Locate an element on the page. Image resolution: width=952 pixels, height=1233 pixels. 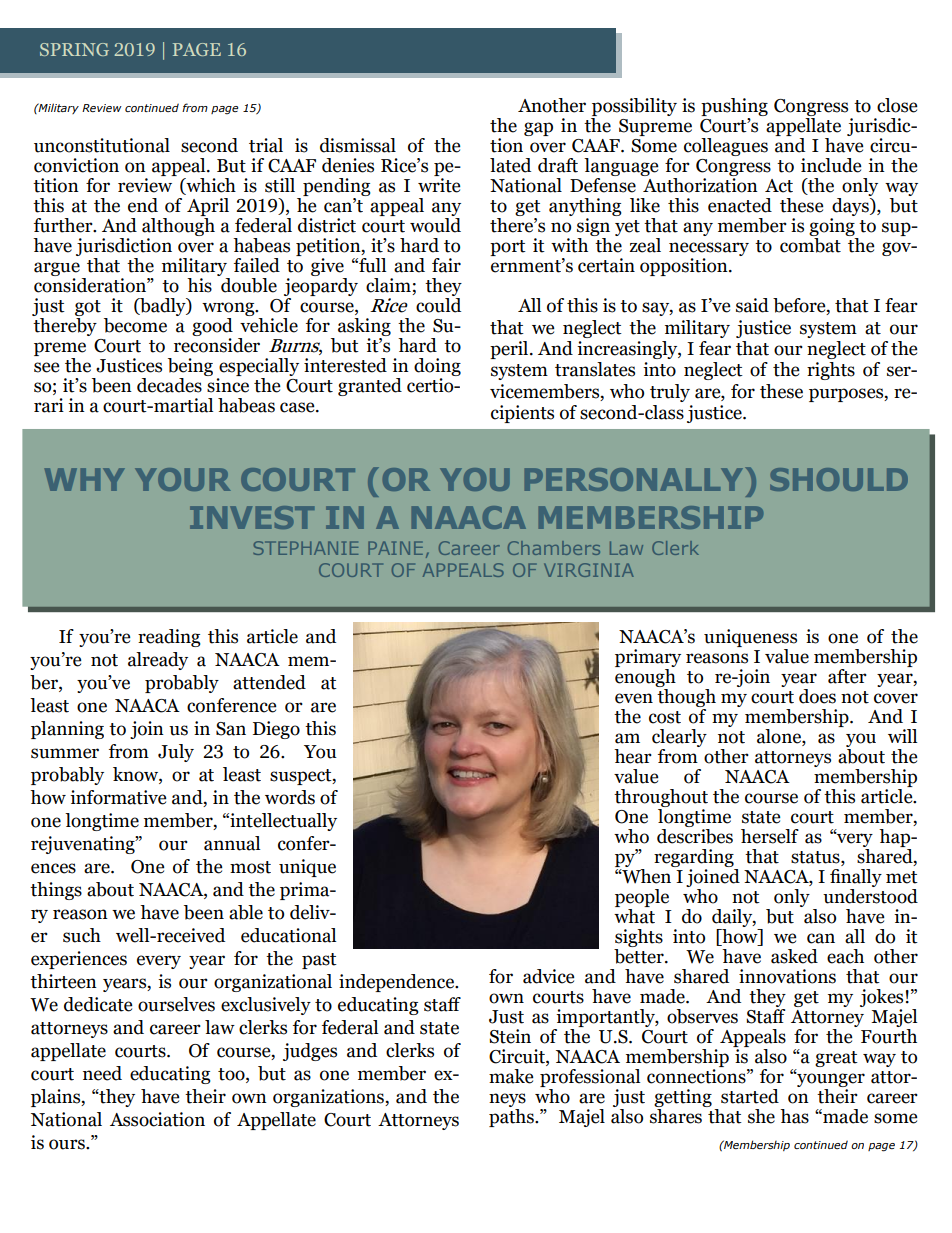
rights is located at coordinates (831, 371).
